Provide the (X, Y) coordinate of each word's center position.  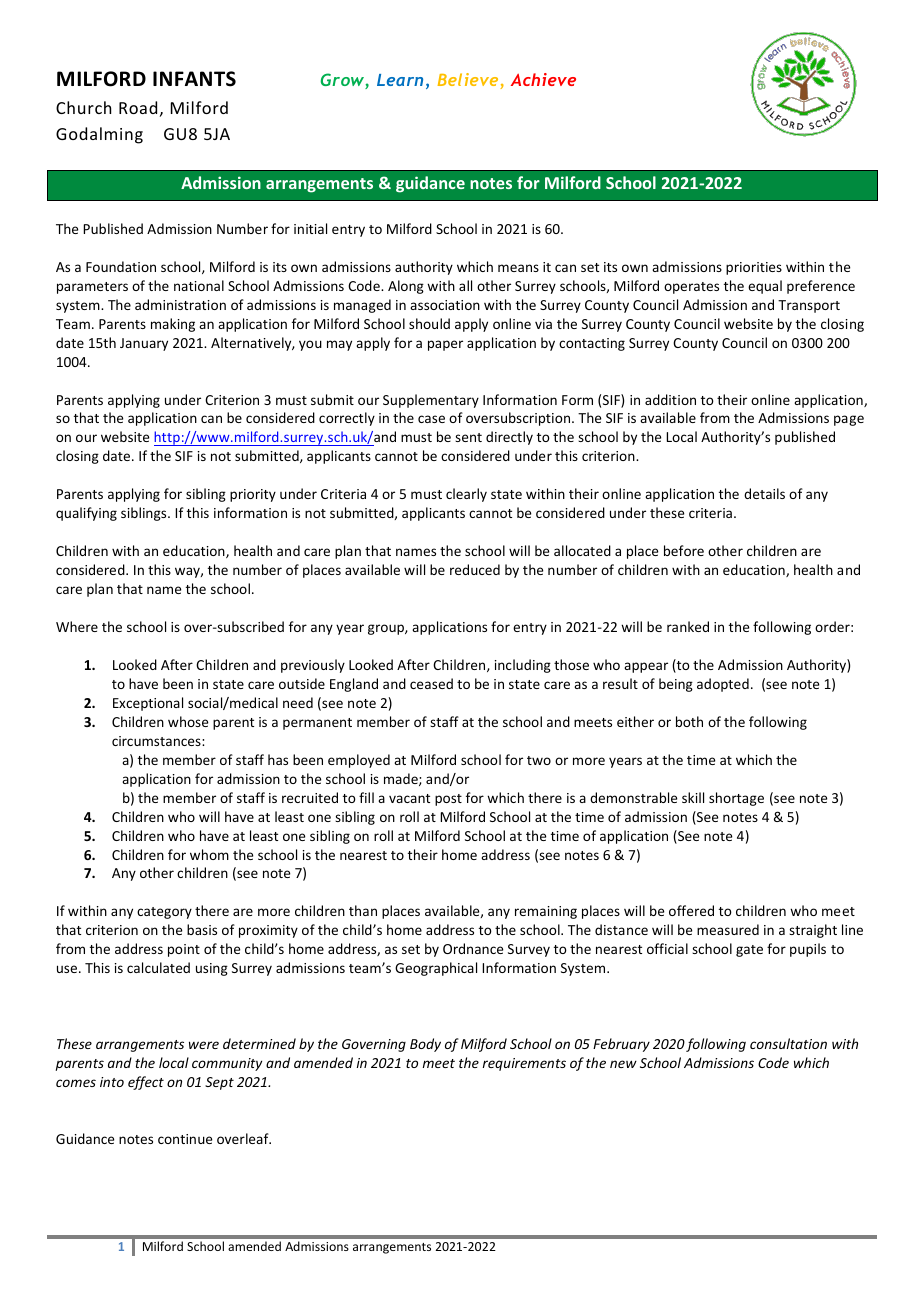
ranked (688, 626)
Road (138, 107)
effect (146, 1083)
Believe (469, 81)
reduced (475, 569)
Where (77, 626)
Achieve (543, 79)
